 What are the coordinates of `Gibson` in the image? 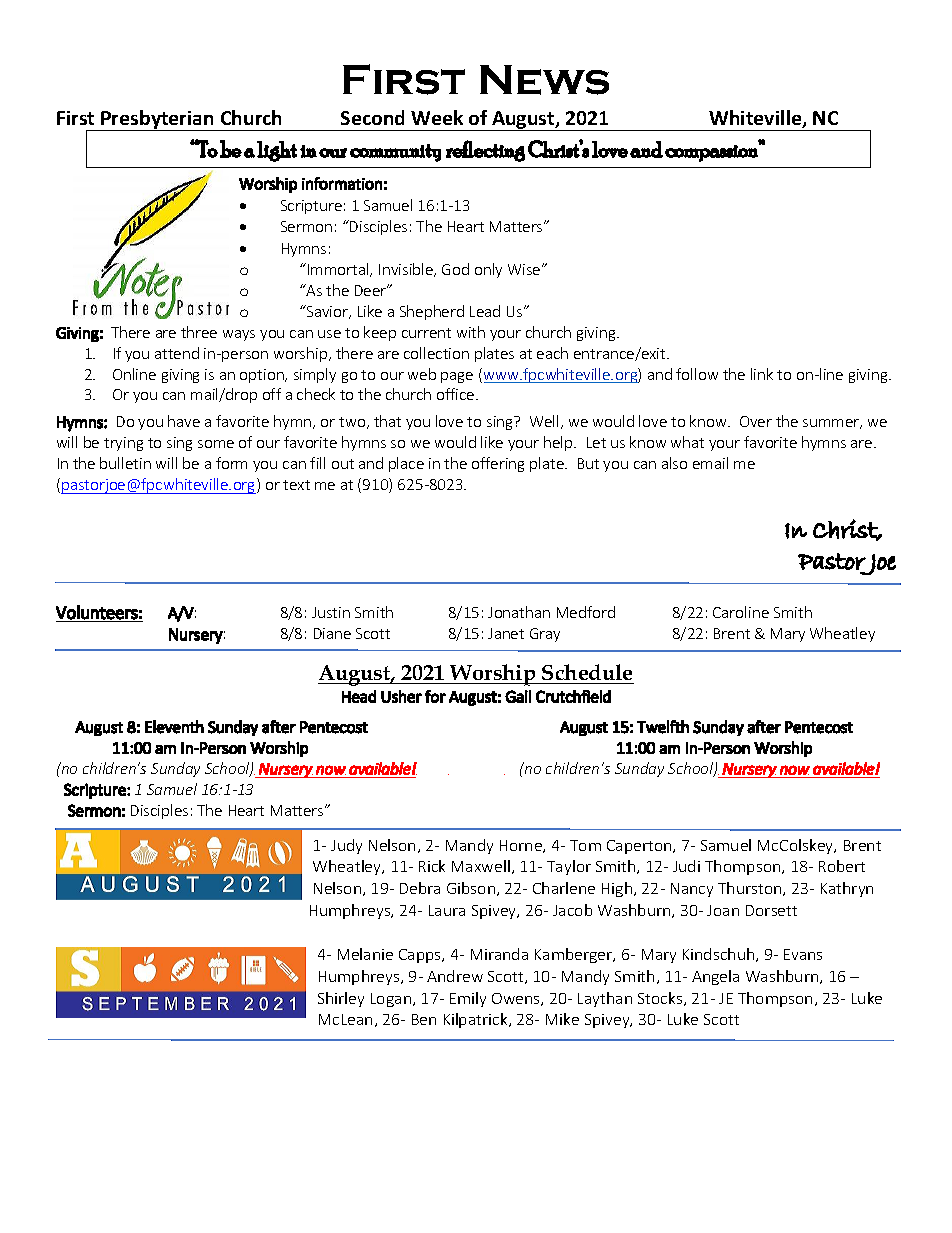 It's located at (471, 888).
